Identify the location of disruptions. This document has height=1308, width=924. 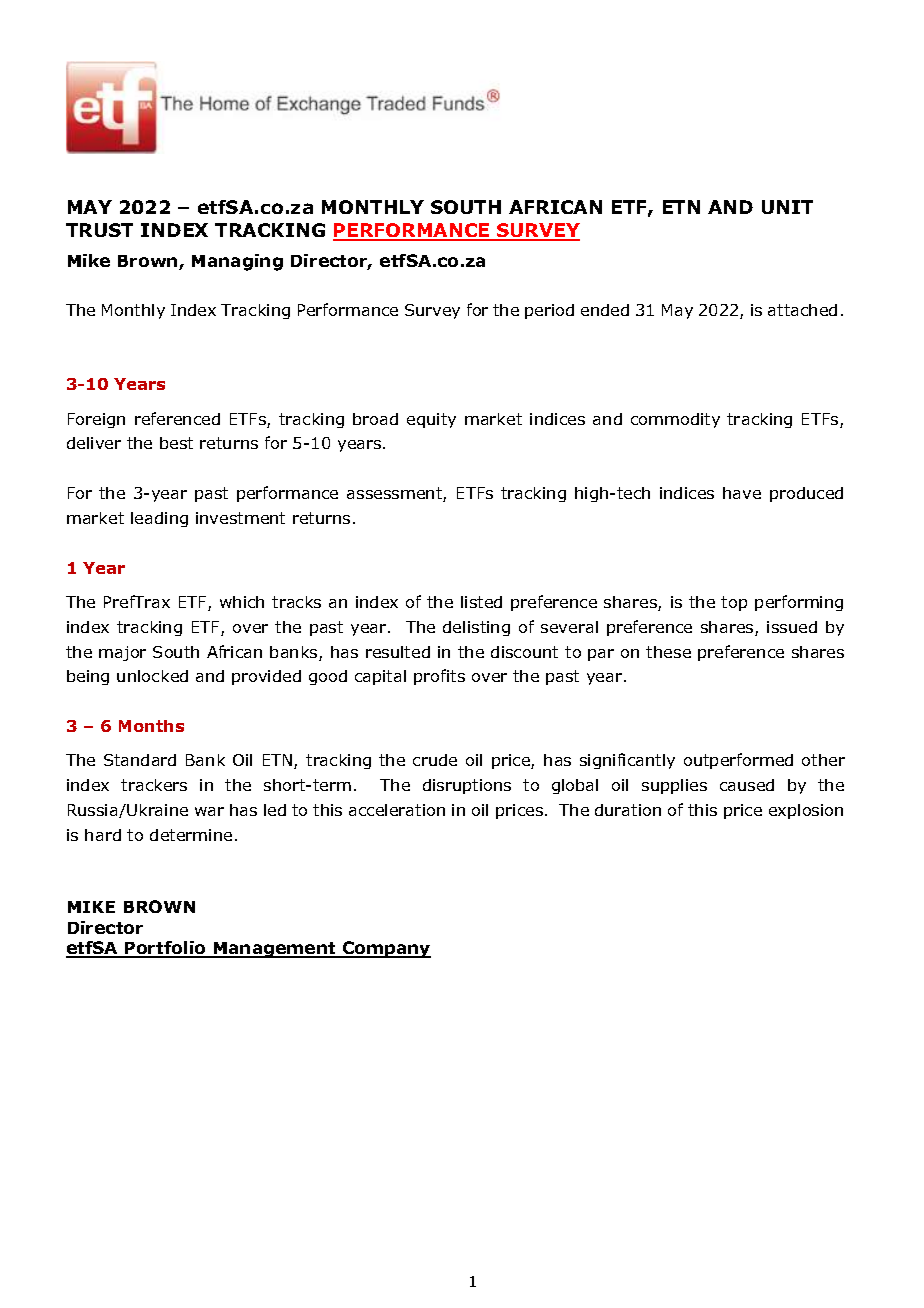
(467, 786).
